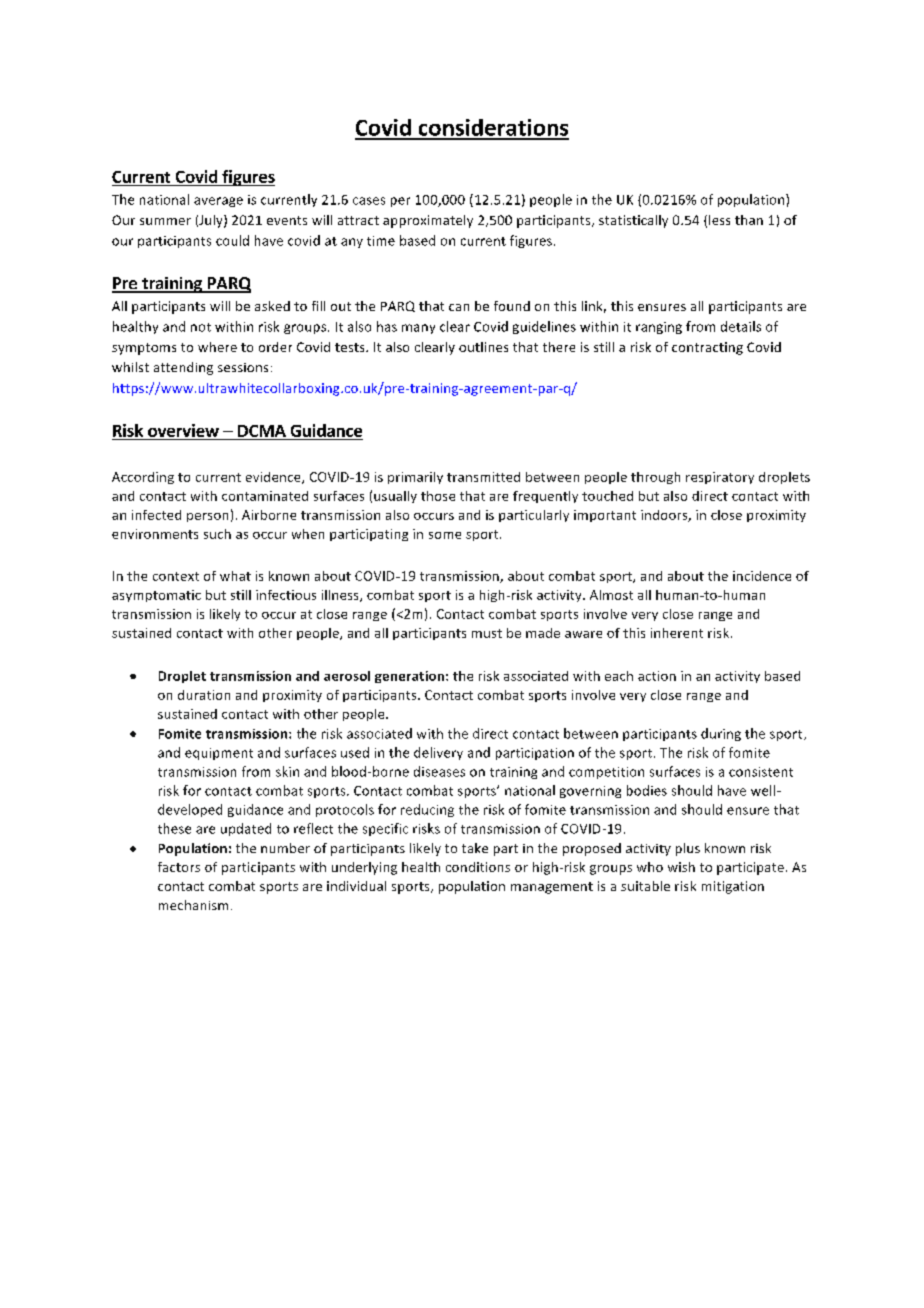 This document has height=1308, width=924. I want to click on duration, so click(204, 695).
